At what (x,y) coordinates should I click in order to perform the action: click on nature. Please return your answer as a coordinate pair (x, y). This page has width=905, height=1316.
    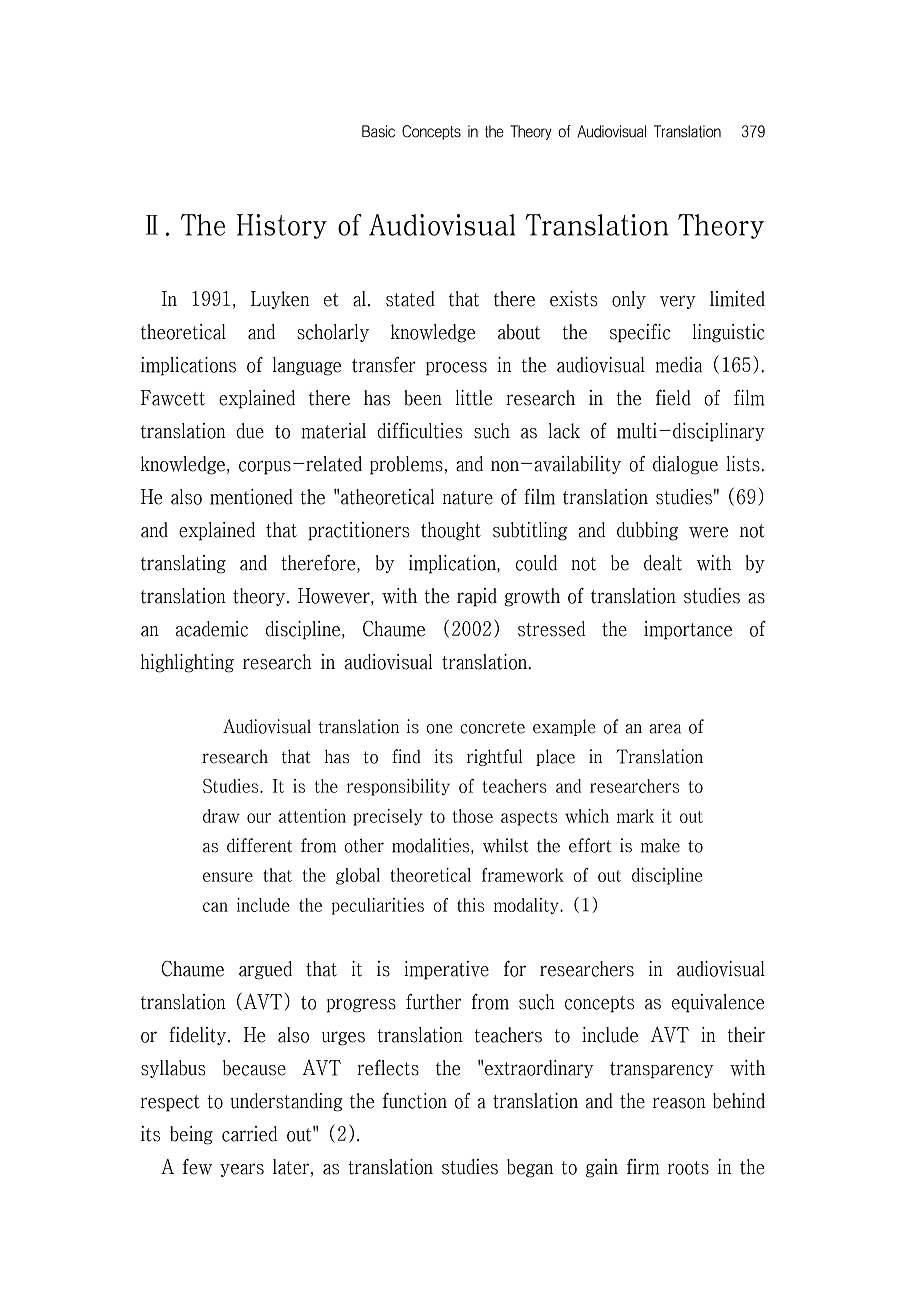
    Looking at the image, I should click on (468, 498).
